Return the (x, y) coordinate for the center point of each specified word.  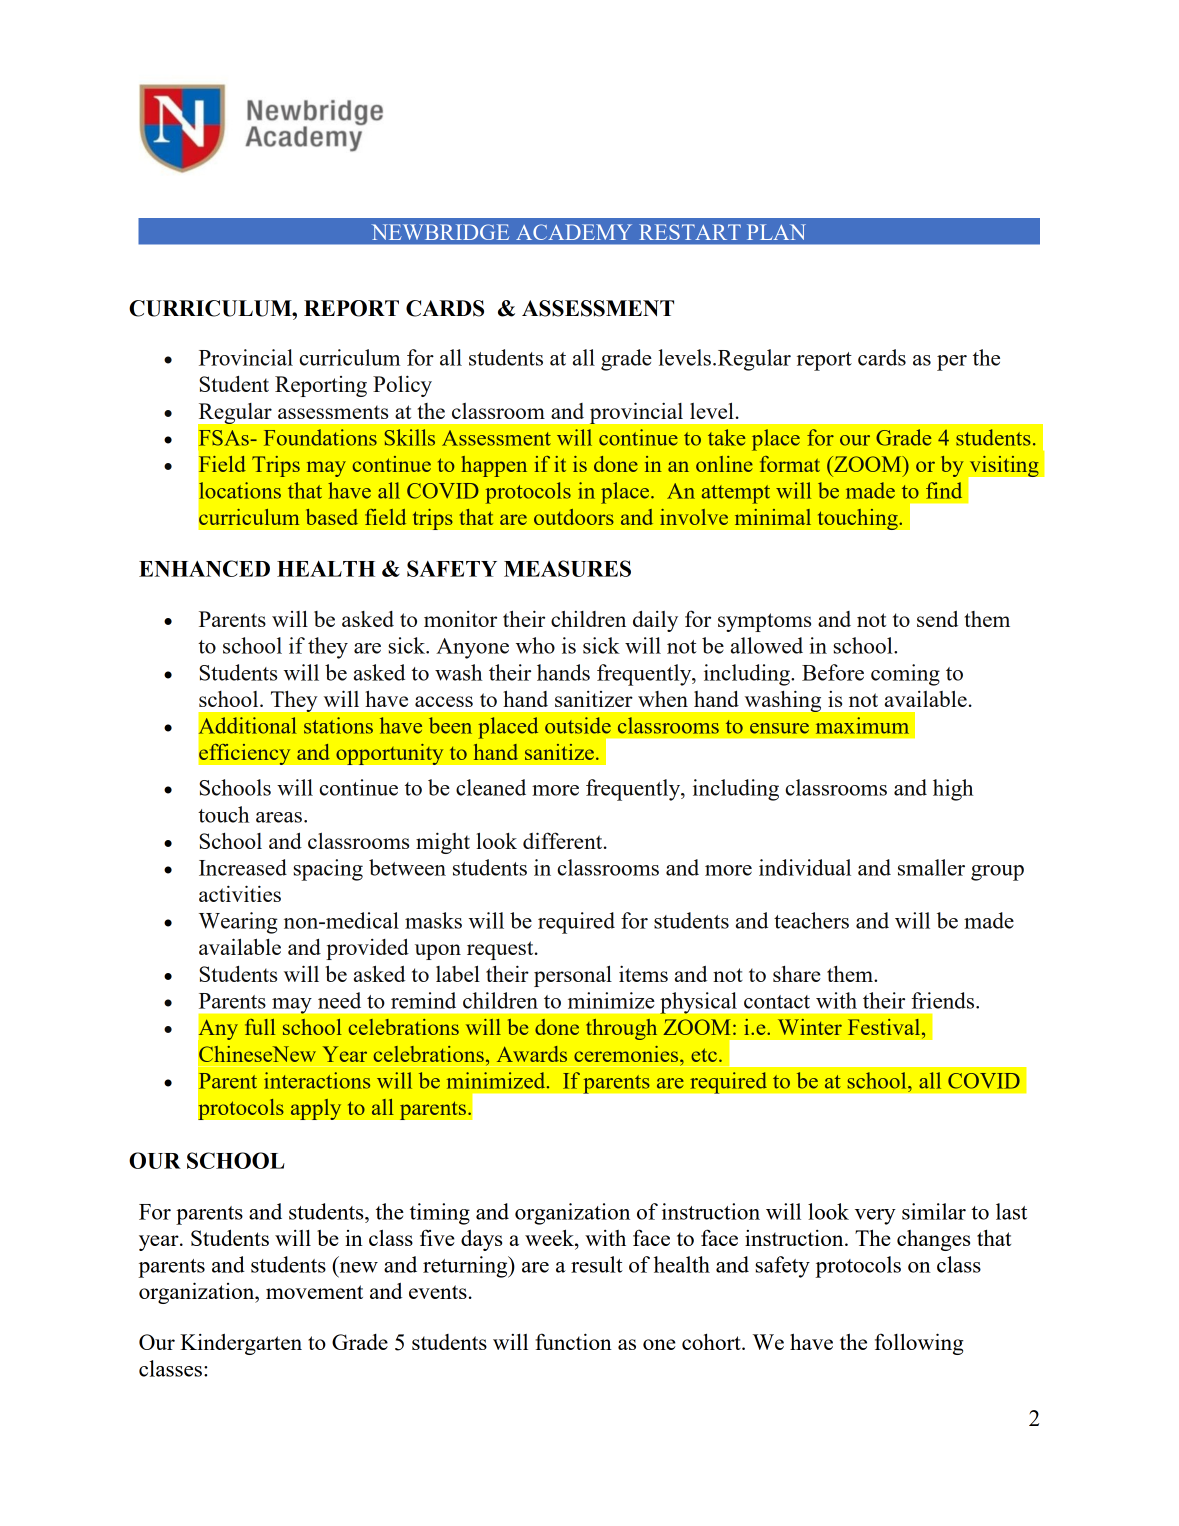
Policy (402, 386)
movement (314, 1292)
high (953, 790)
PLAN (776, 232)
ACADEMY (574, 232)
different (564, 840)
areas (279, 817)
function (573, 1341)
